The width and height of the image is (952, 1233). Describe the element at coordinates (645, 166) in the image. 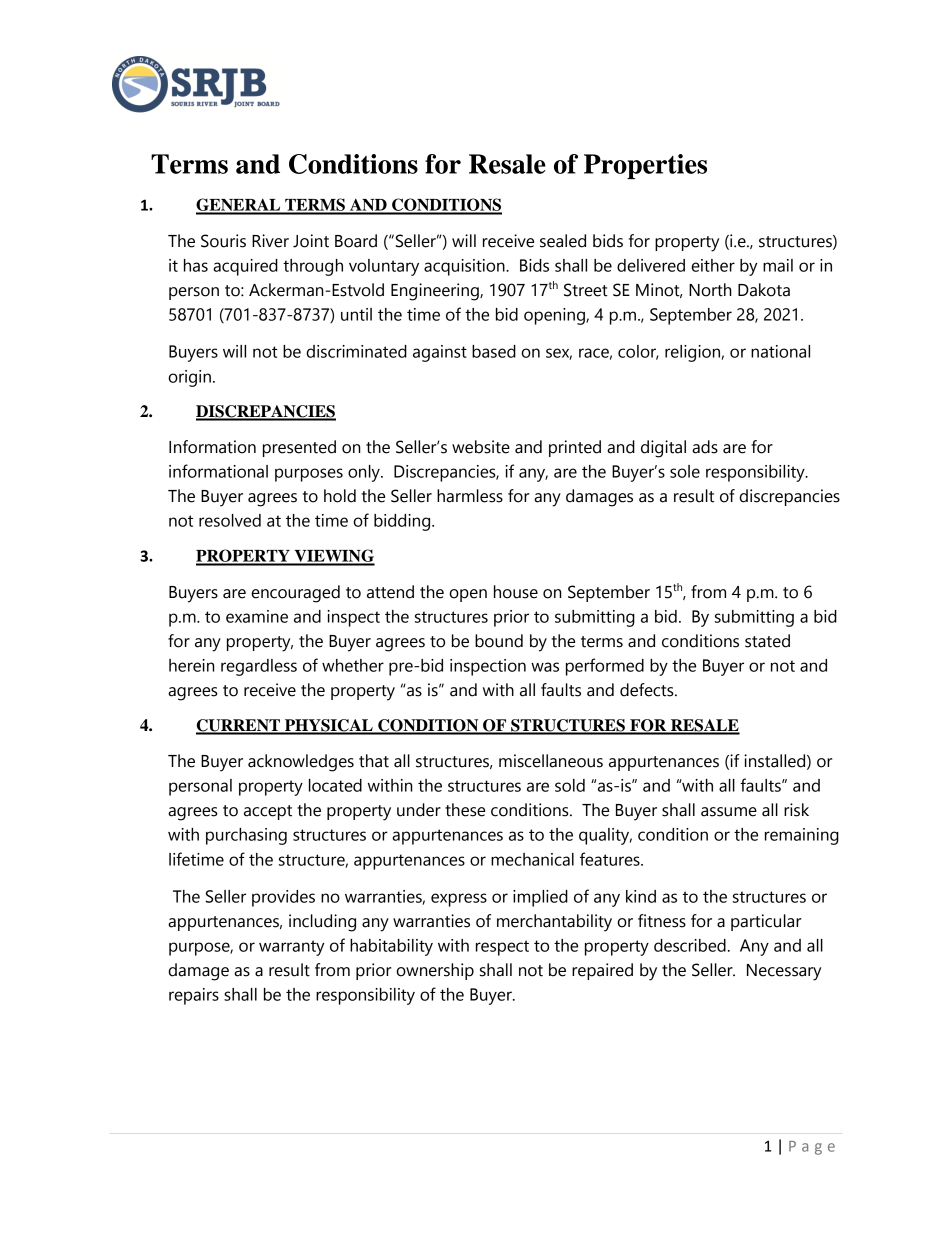

I see `Properties` at that location.
